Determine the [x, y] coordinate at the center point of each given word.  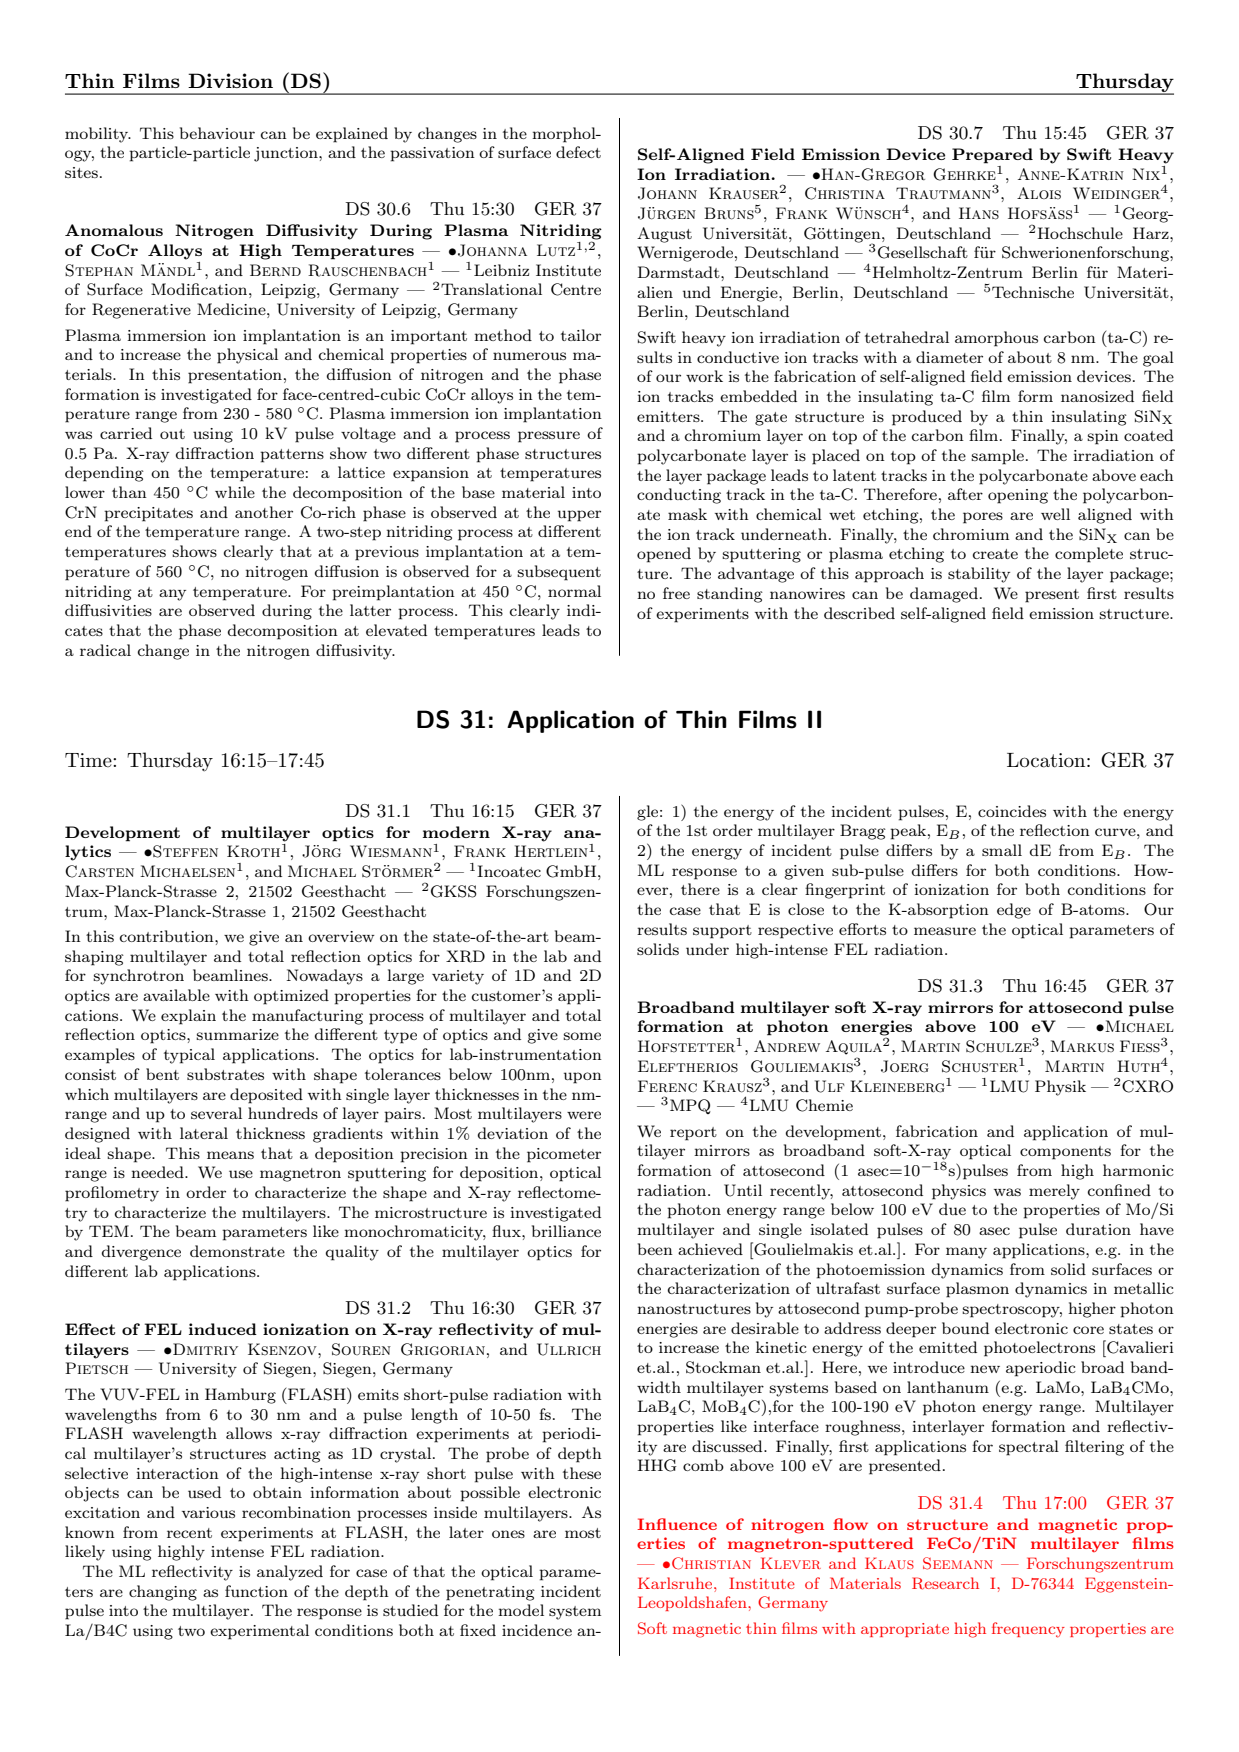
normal [574, 591]
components [1065, 1153]
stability [979, 575]
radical [105, 650]
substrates [225, 1074]
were [584, 1115]
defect [578, 152]
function [256, 1591]
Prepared [992, 156]
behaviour [217, 133]
